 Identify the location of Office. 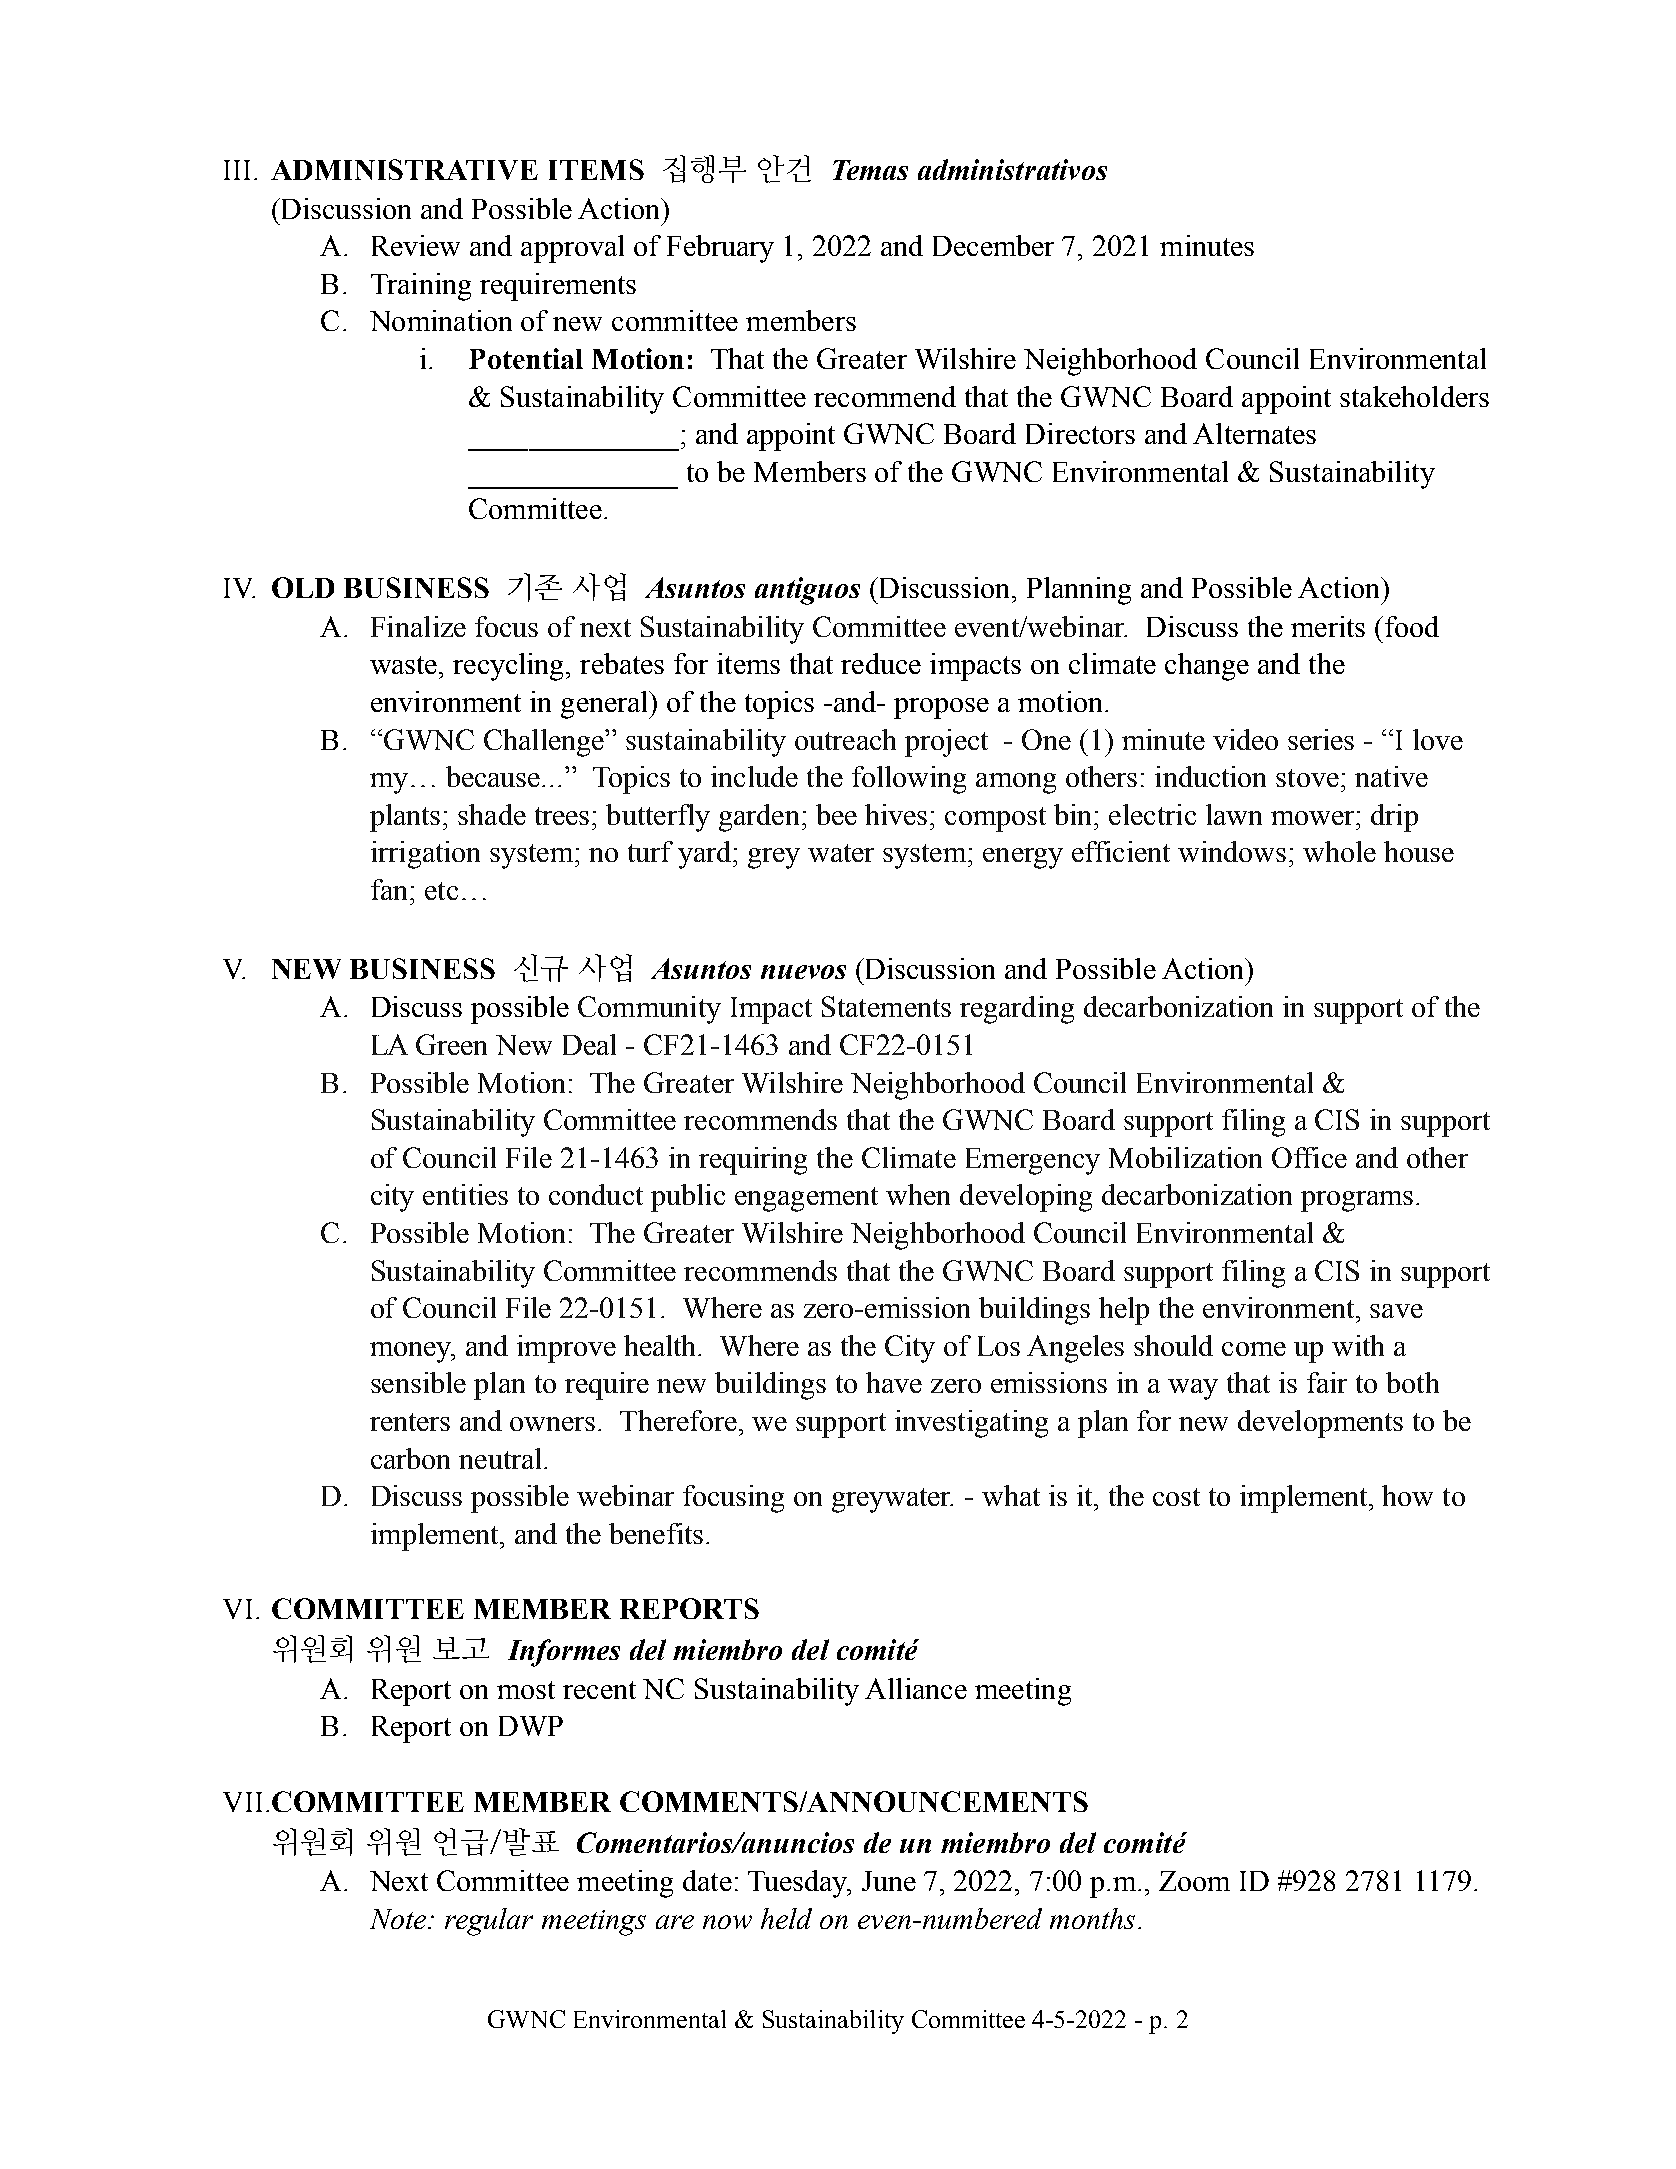
(1309, 1157).
